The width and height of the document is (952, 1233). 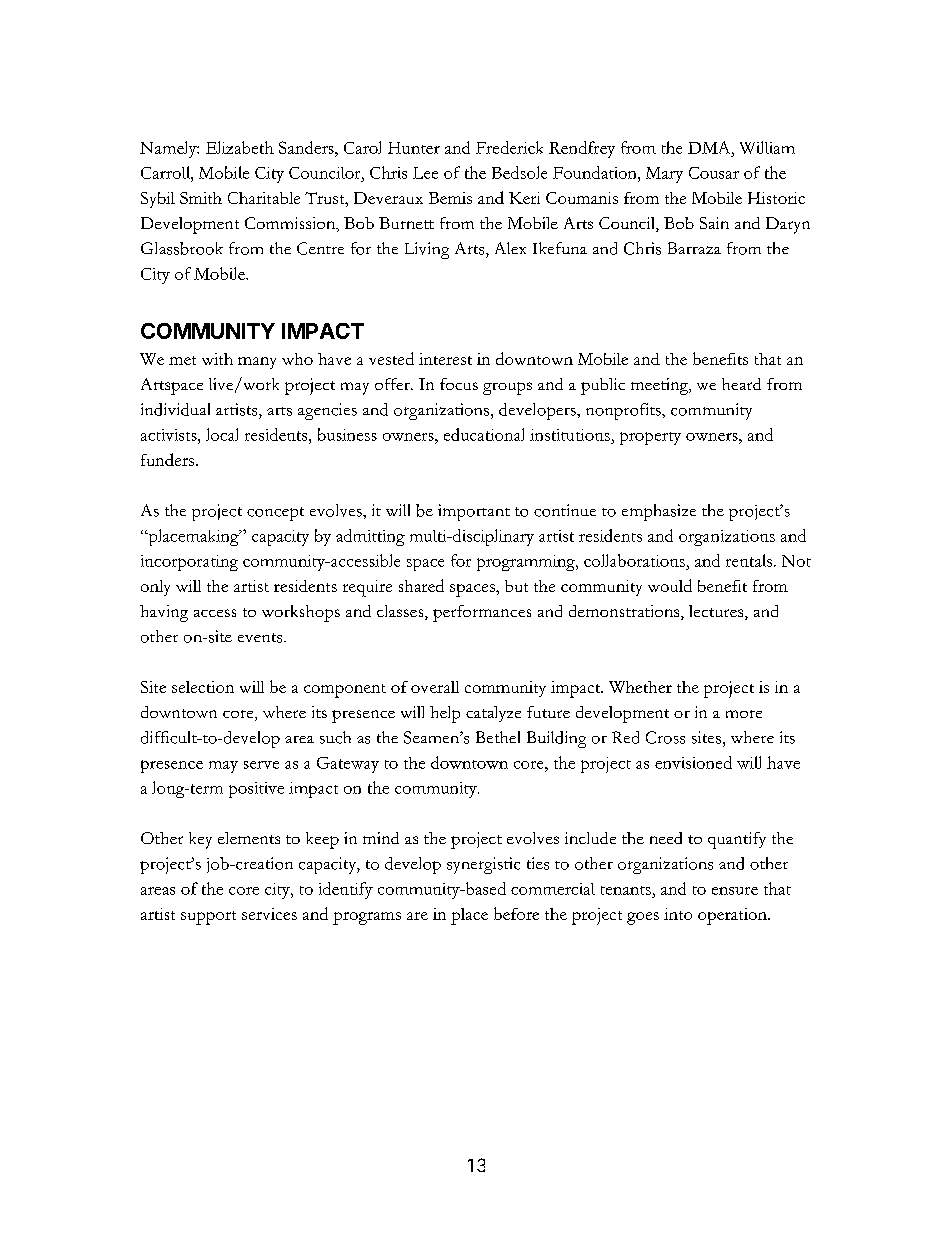 What do you see at coordinates (693, 762) in the document?
I see `envisioned` at bounding box center [693, 762].
